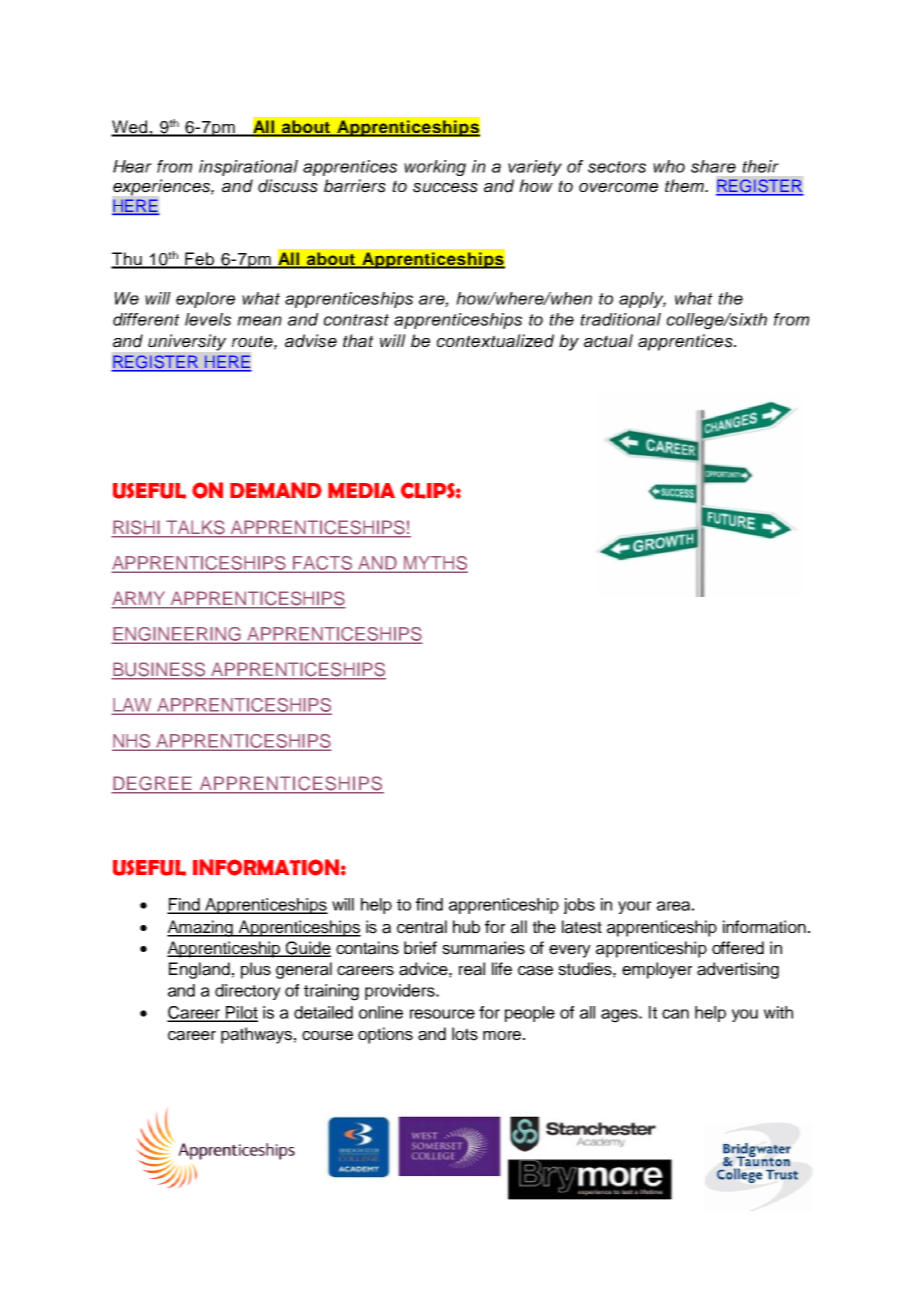 The height and width of the image is (1308, 924). What do you see at coordinates (434, 564) in the image?
I see `MYTHS` at bounding box center [434, 564].
